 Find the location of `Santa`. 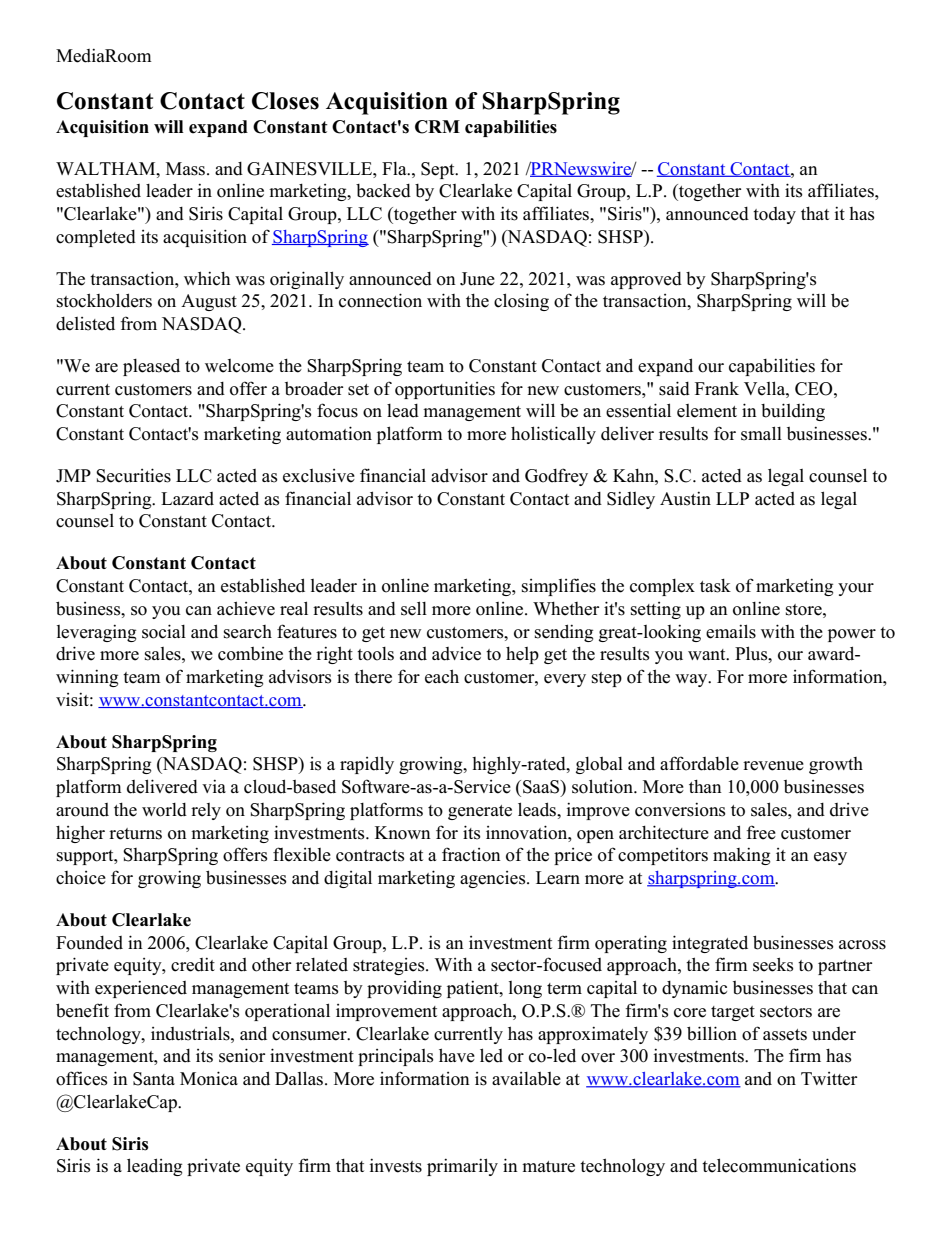

Santa is located at coordinates (154, 1079).
